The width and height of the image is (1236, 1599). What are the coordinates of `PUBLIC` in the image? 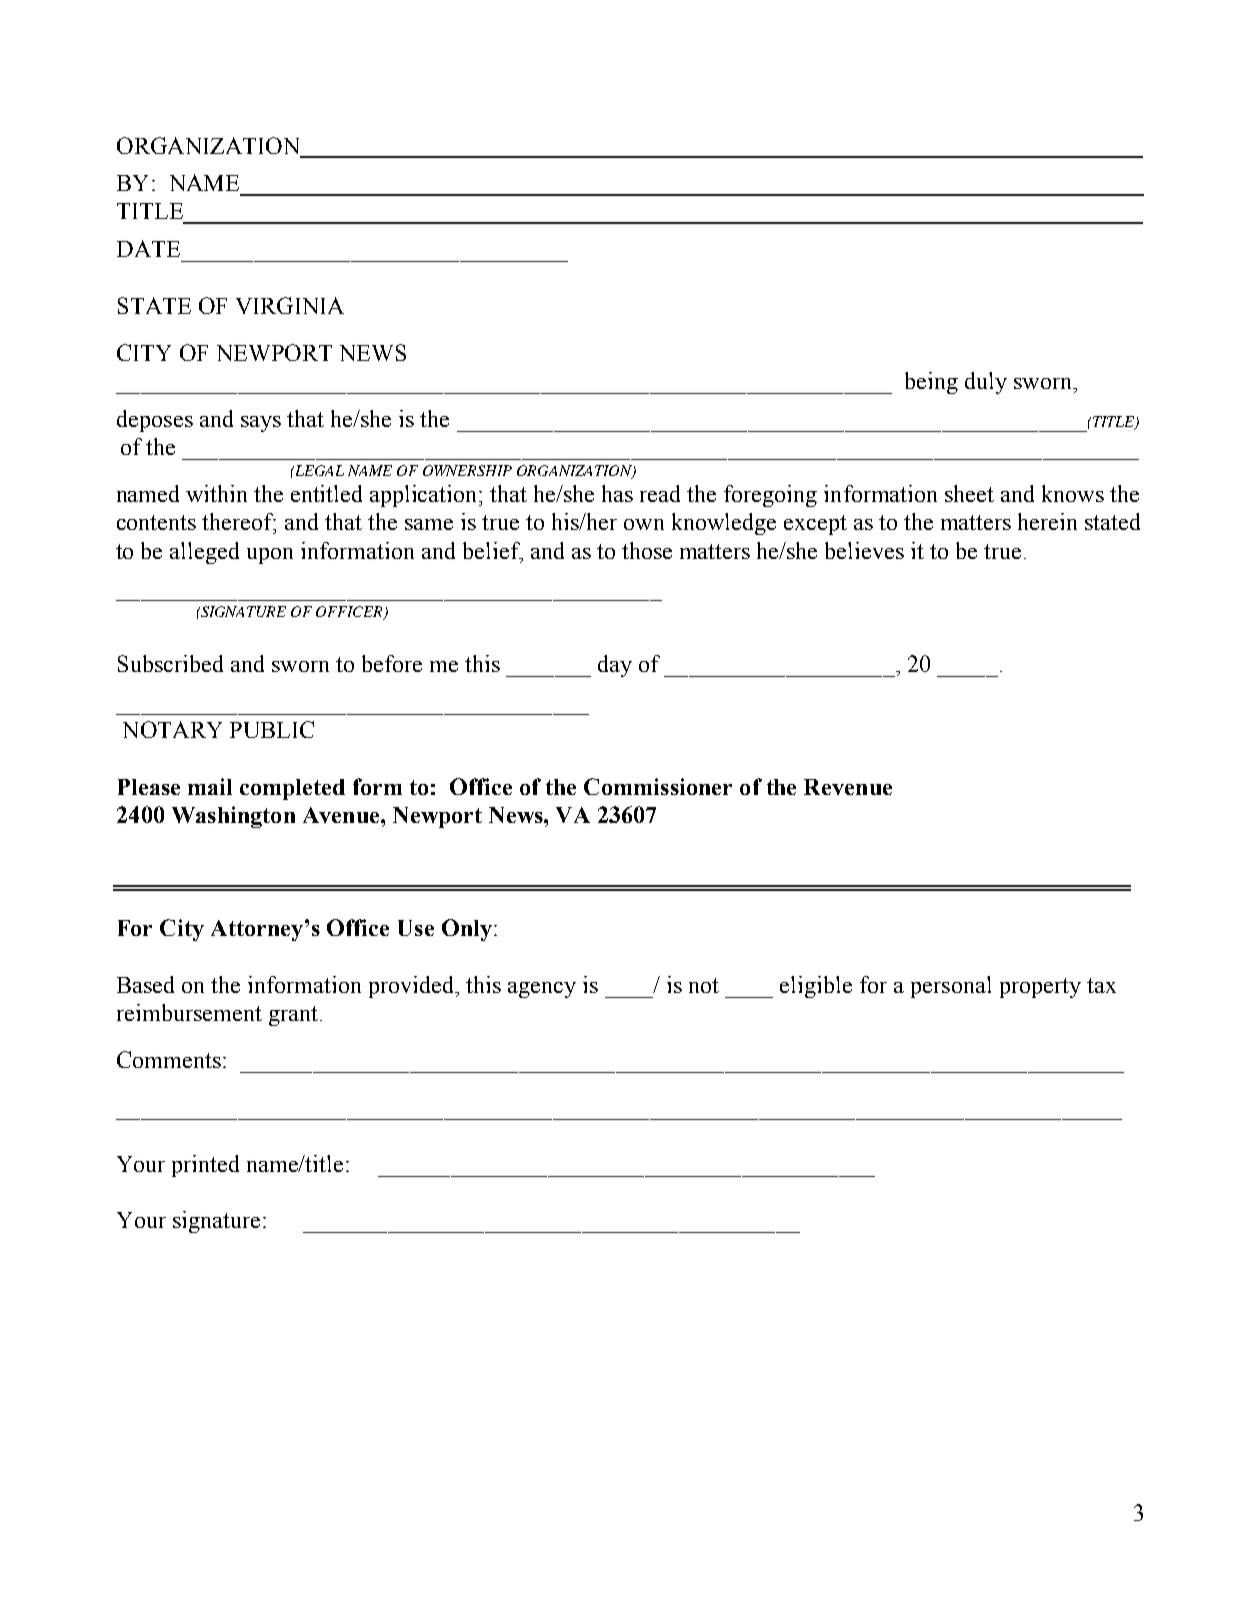 It's located at (272, 729).
